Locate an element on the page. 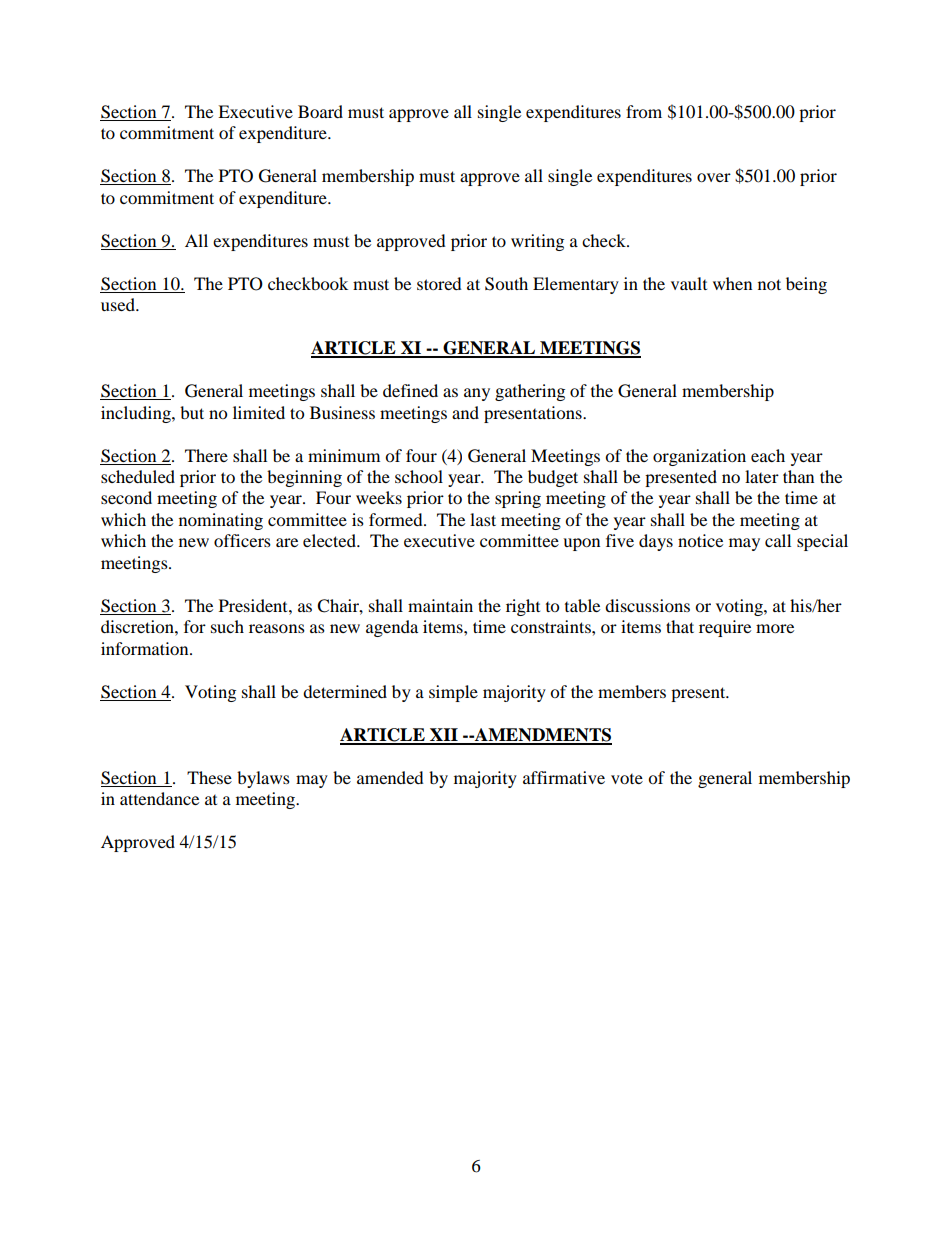 The height and width of the image is (1233, 952). from is located at coordinates (644, 111).
